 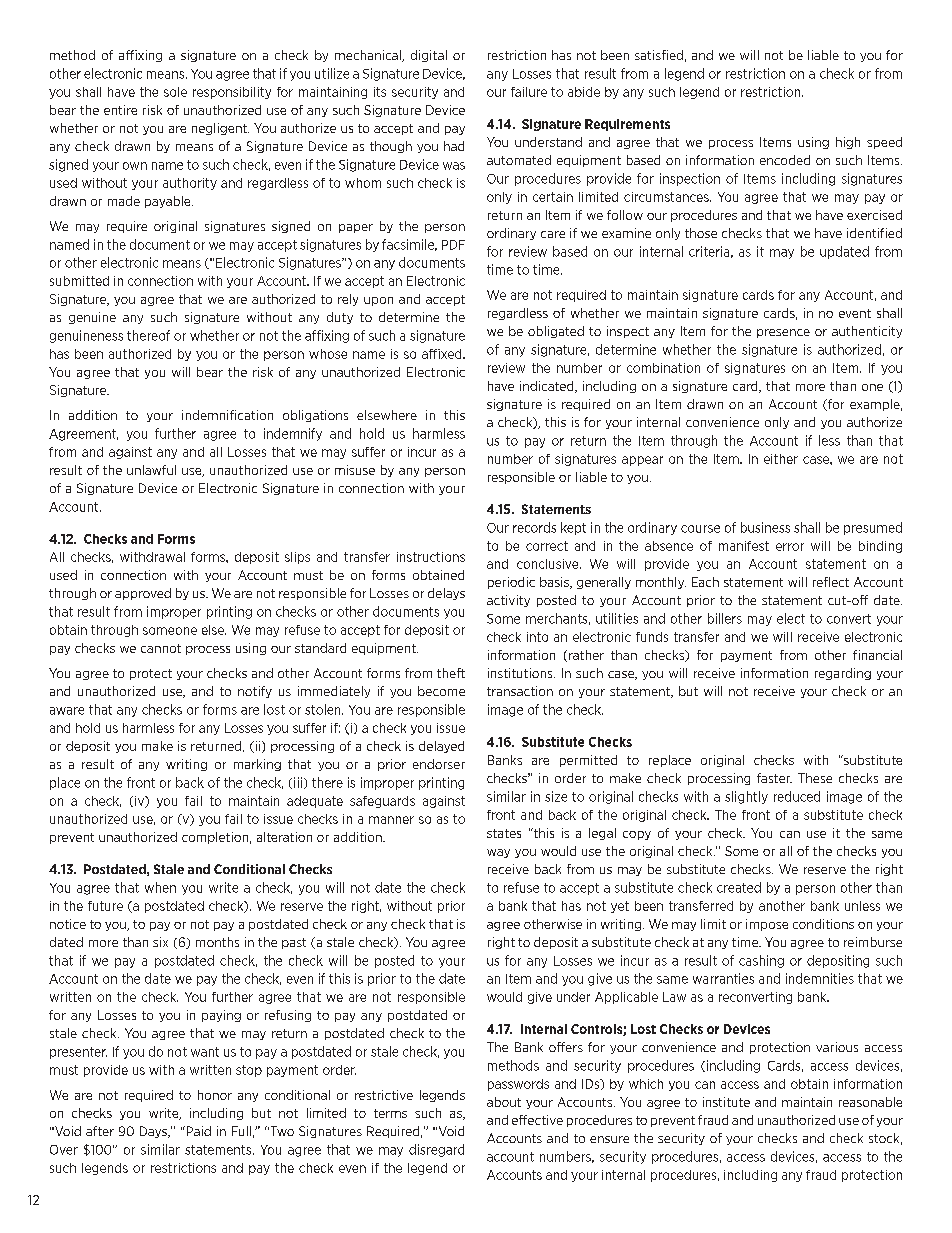 I want to click on Days, so click(x=154, y=1132).
